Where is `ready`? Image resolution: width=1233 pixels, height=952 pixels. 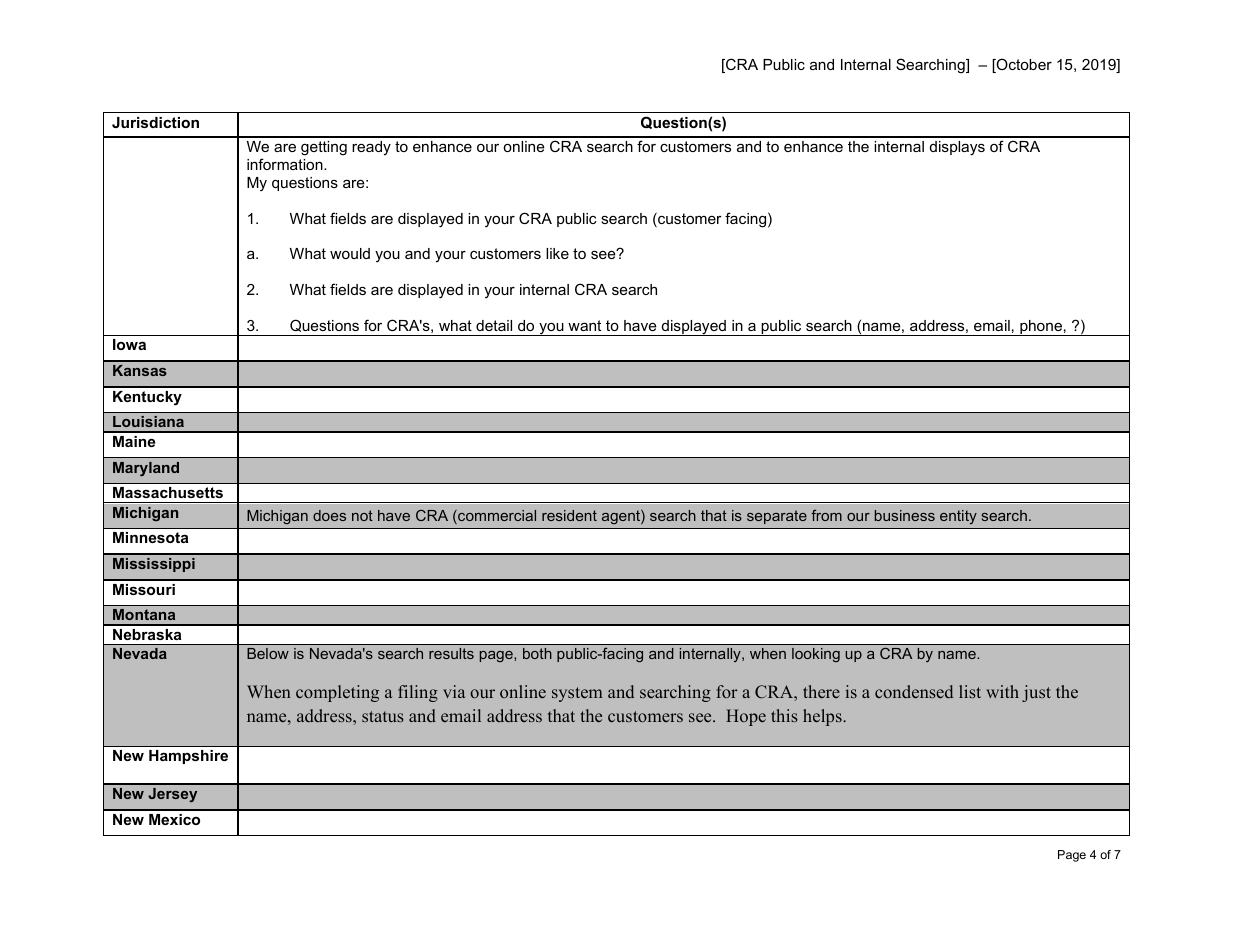
ready is located at coordinates (371, 148).
